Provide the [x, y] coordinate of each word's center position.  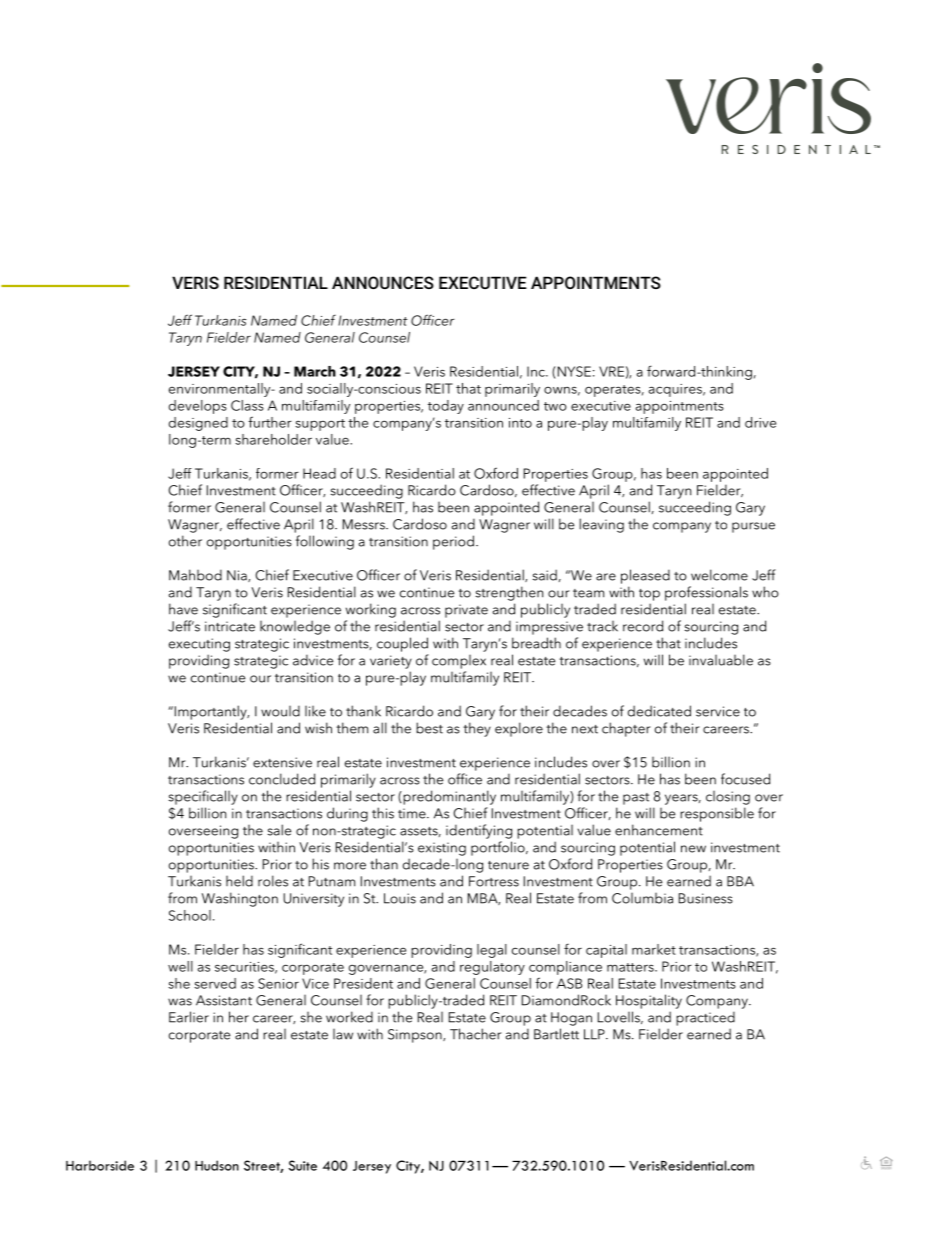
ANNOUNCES [383, 282]
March [315, 371]
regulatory [492, 968]
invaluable [721, 660]
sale [279, 830]
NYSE [573, 371]
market [654, 949]
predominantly [448, 797]
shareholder [273, 439]
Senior [278, 983]
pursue [753, 527]
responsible [717, 814]
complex [459, 662]
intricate [230, 626]
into [520, 423]
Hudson [217, 1165]
